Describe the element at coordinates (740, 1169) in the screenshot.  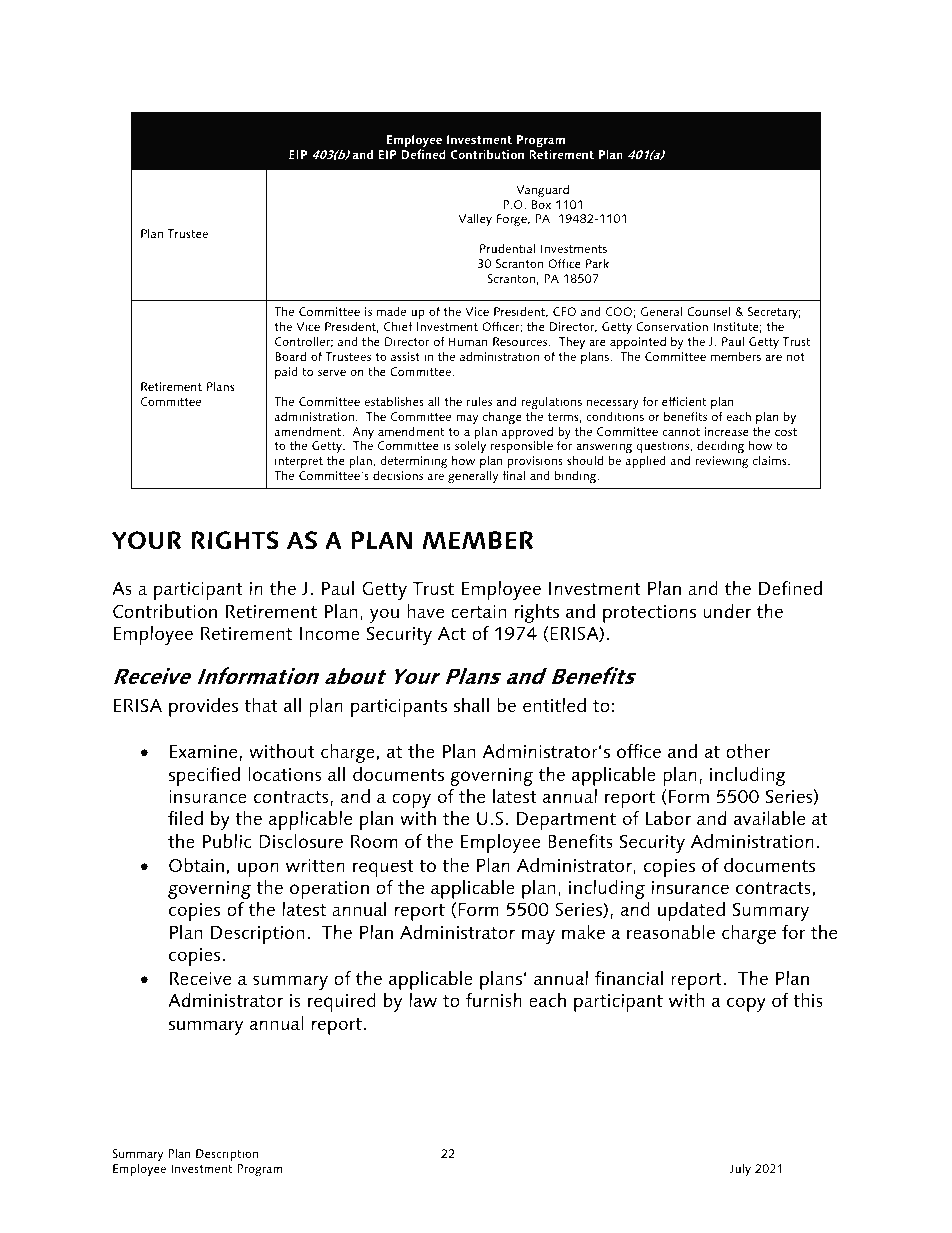
I see `July` at that location.
